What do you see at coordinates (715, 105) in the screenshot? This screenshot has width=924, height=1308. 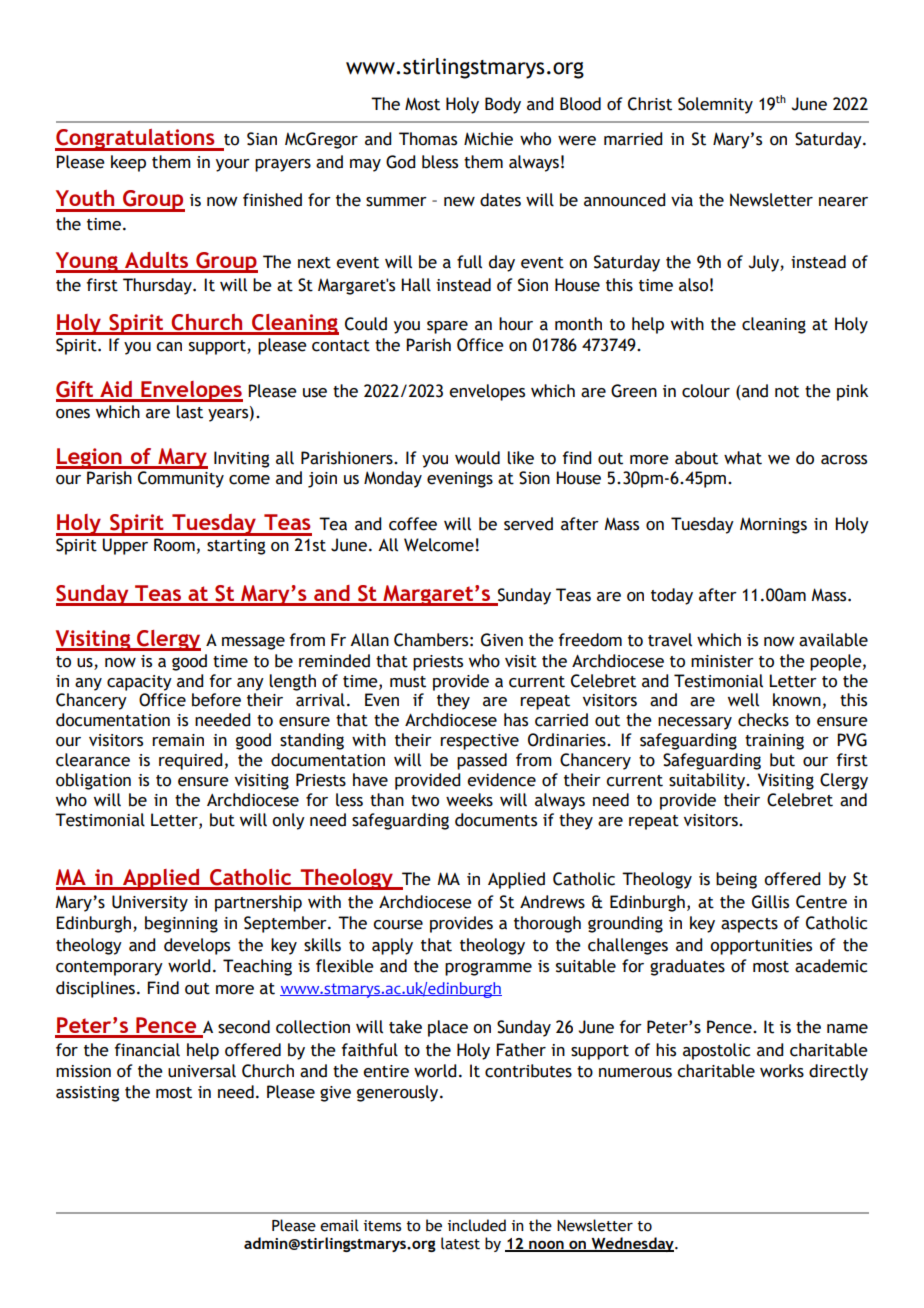 I see `Solemnity` at bounding box center [715, 105].
